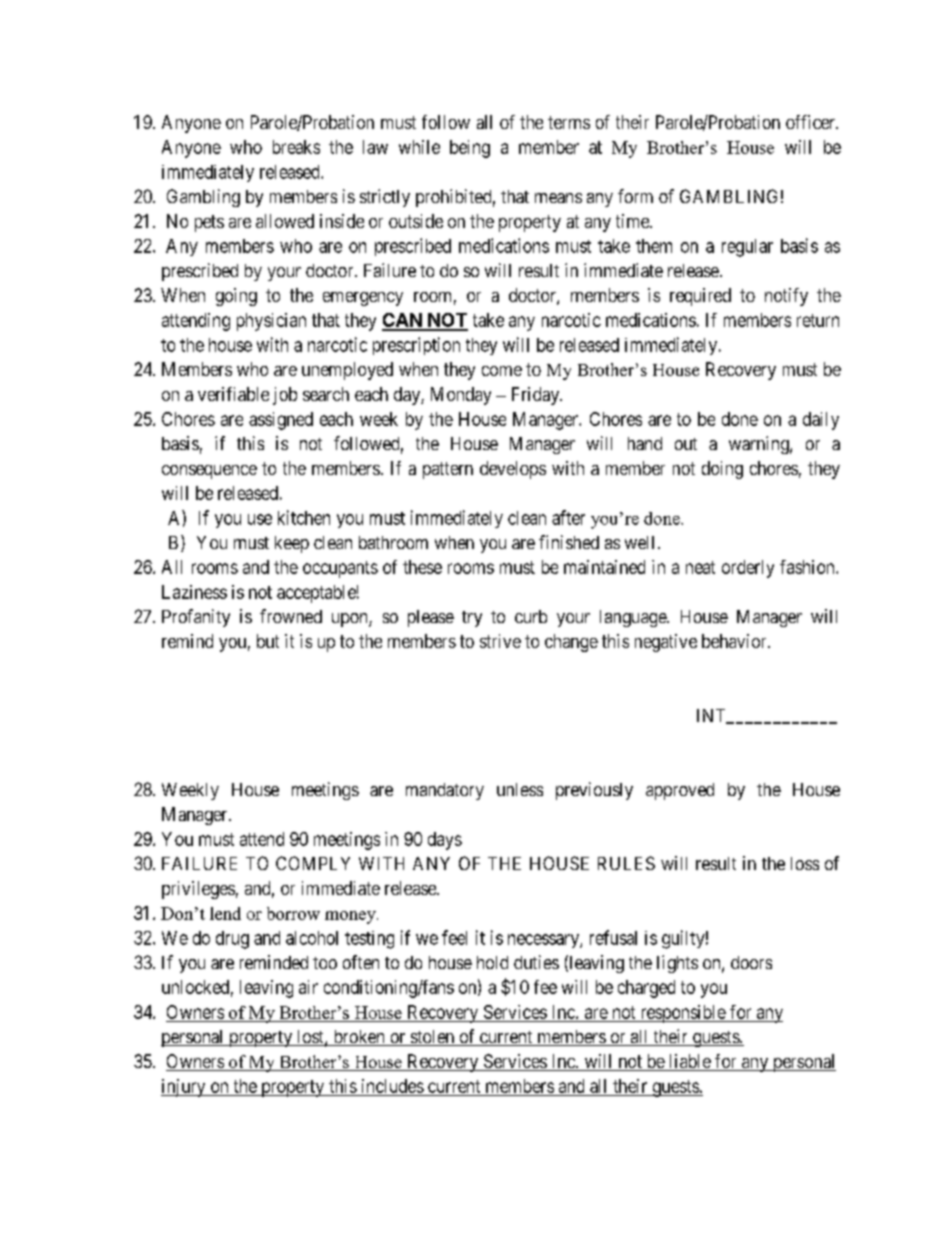 The width and height of the document is (952, 1233). What do you see at coordinates (812, 122) in the document?
I see `officer` at bounding box center [812, 122].
